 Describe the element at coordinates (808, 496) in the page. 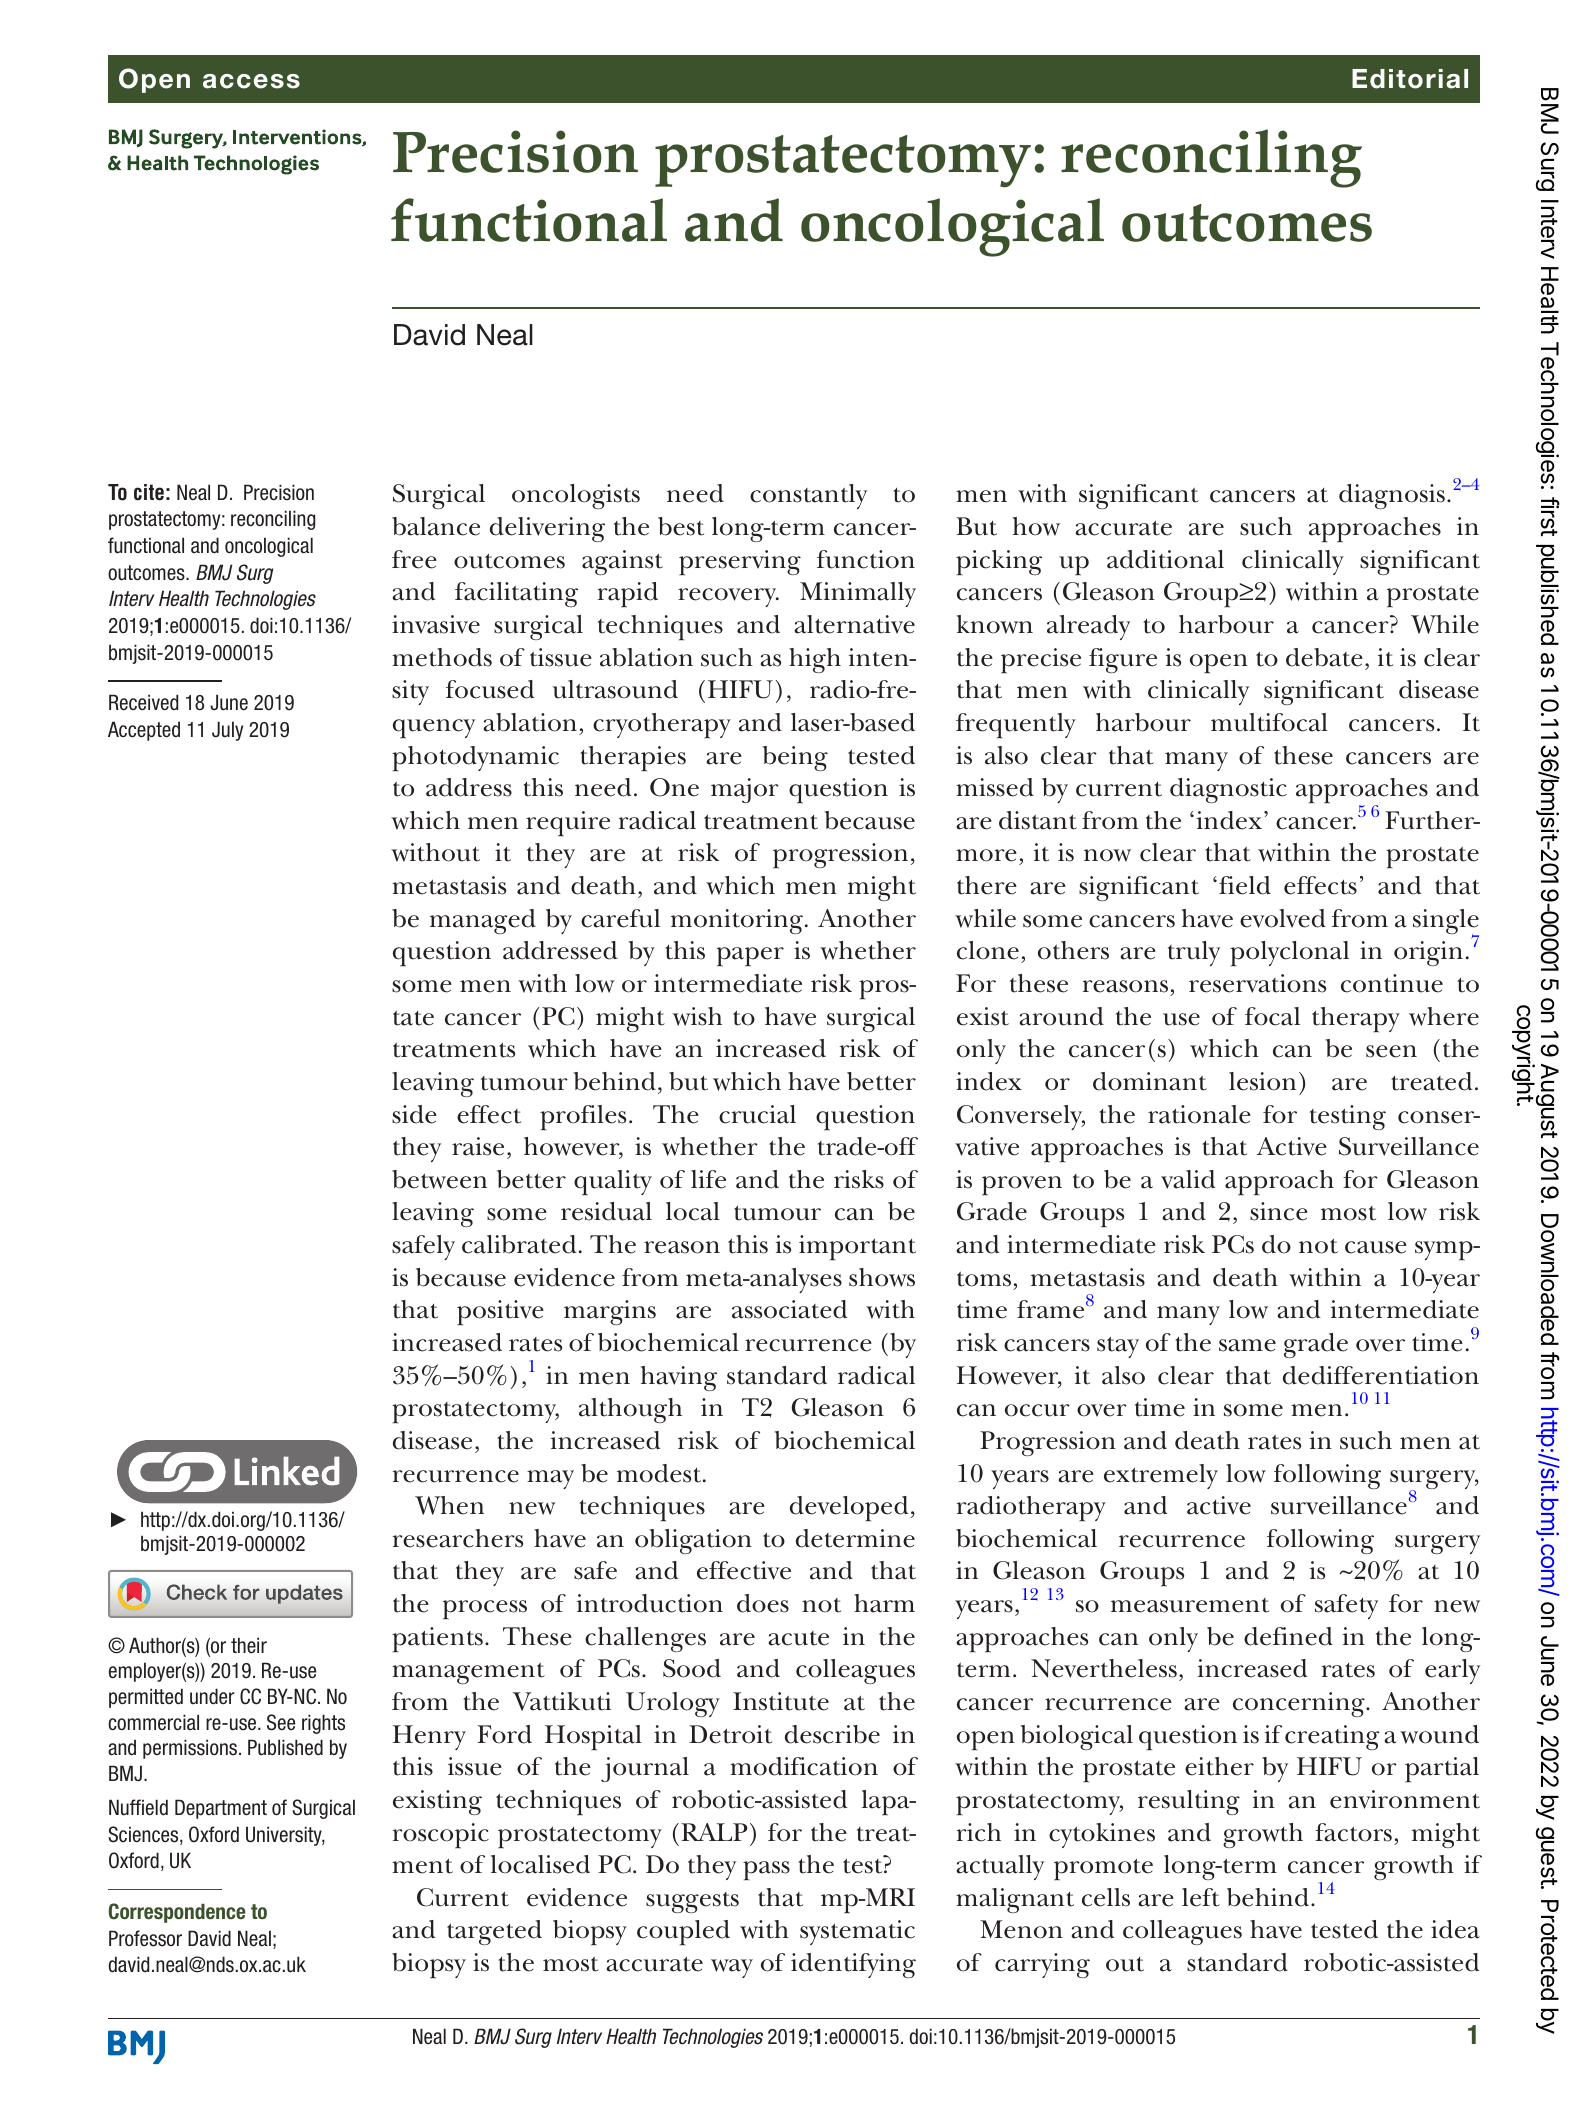

I see `constantly` at that location.
